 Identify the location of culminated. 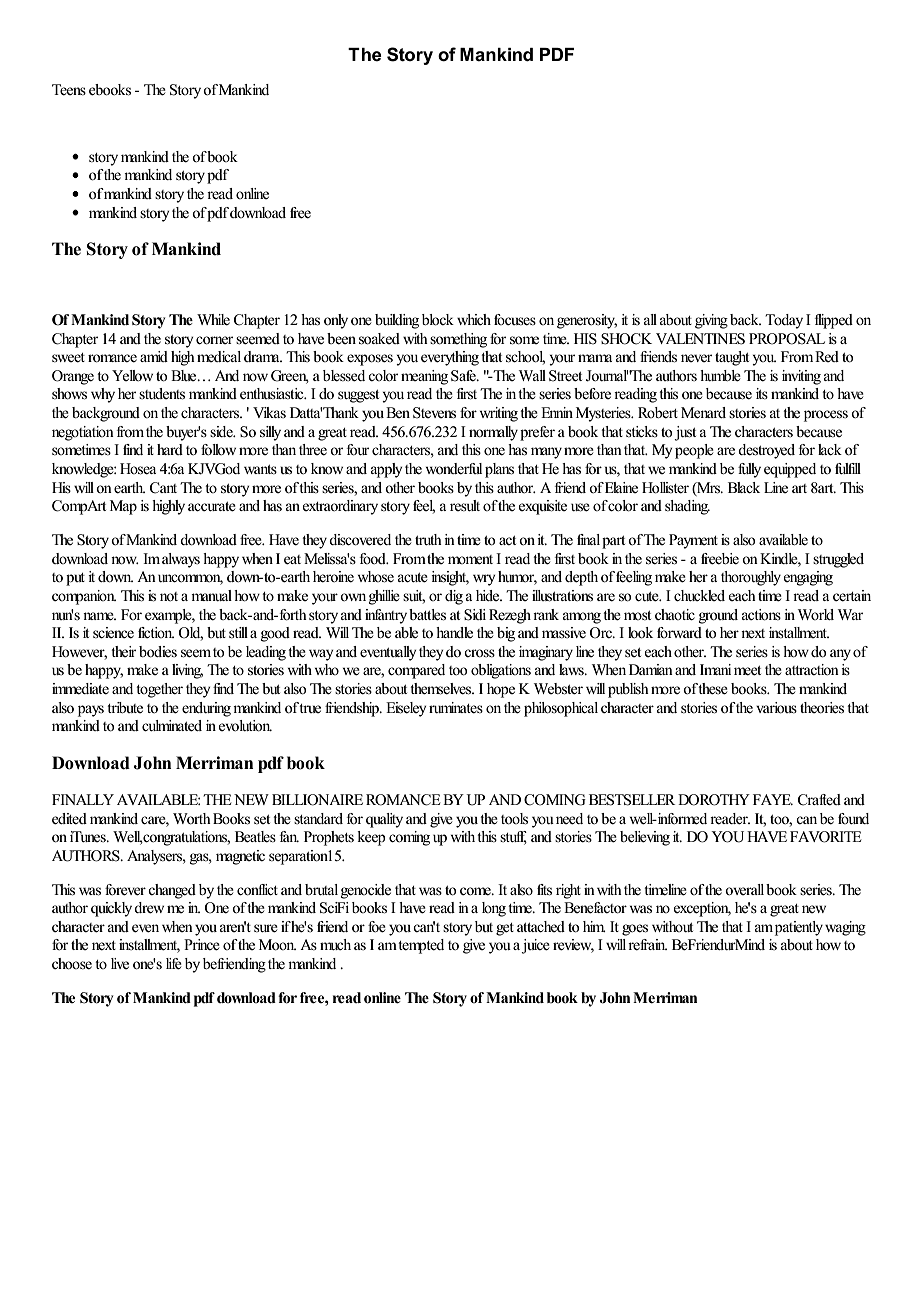
(172, 726).
